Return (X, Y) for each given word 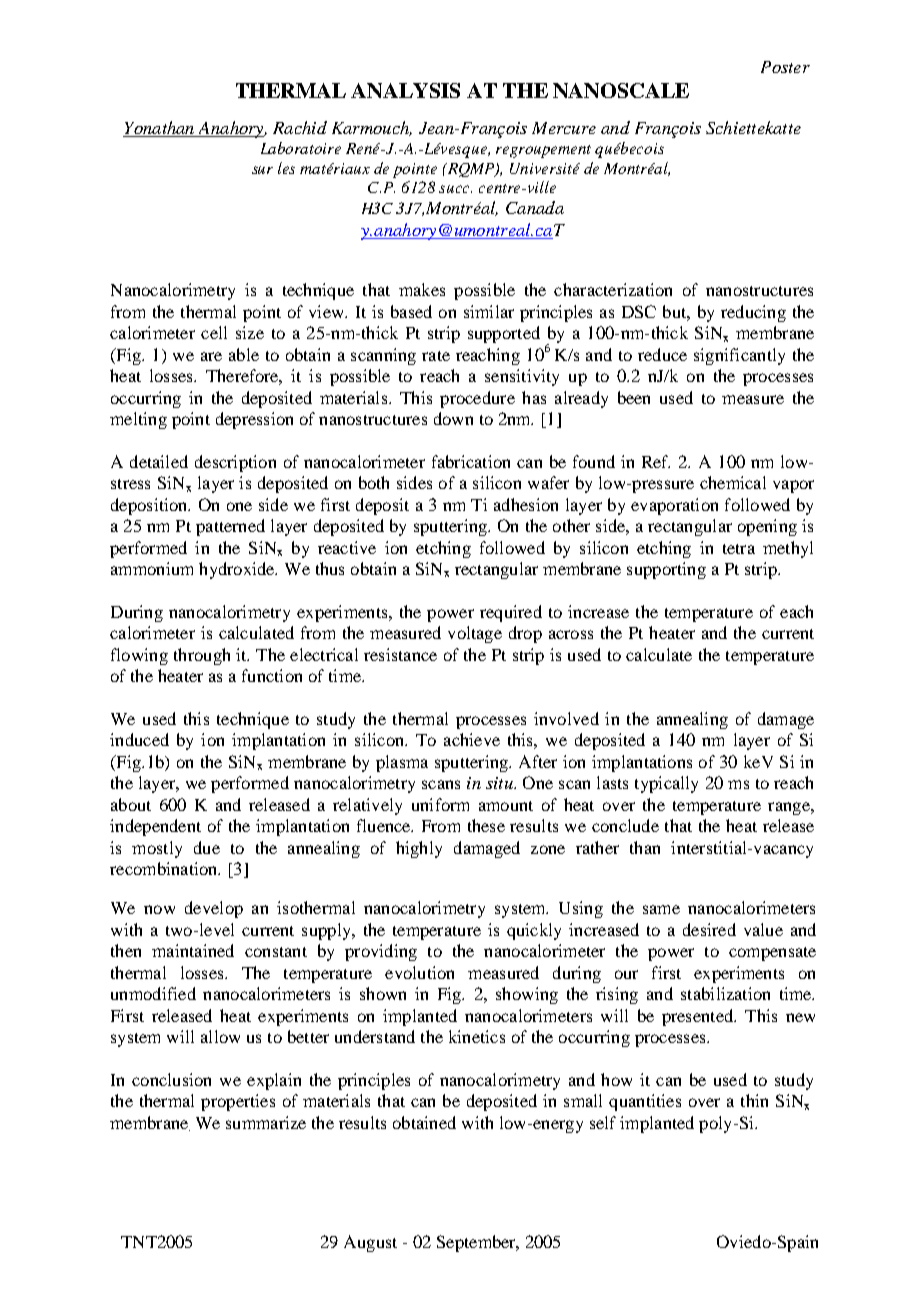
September (477, 1243)
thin (754, 1100)
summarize (266, 1122)
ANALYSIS (405, 90)
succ (455, 189)
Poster (785, 67)
